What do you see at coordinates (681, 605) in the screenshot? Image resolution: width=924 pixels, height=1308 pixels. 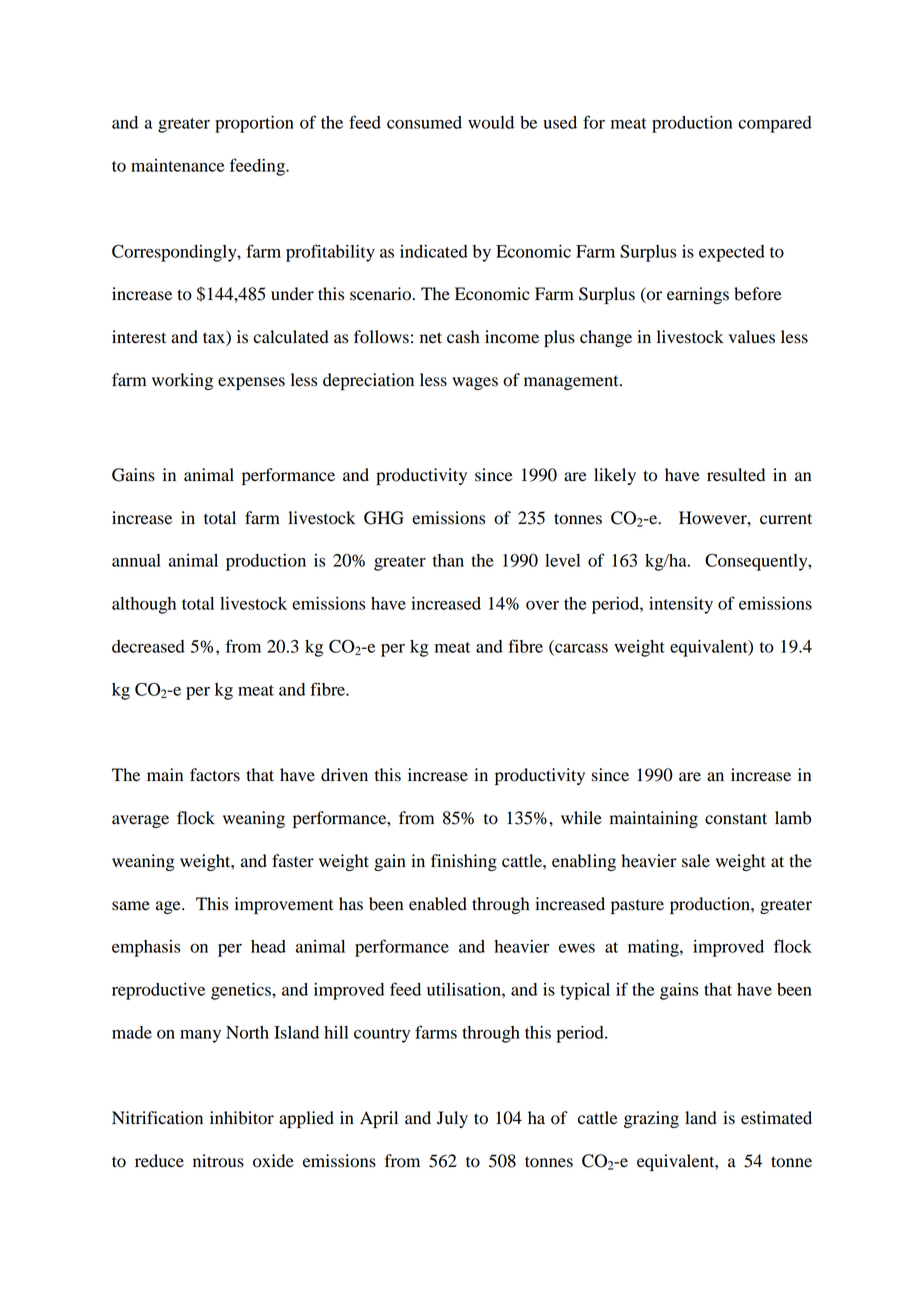 I see `intensity` at bounding box center [681, 605].
